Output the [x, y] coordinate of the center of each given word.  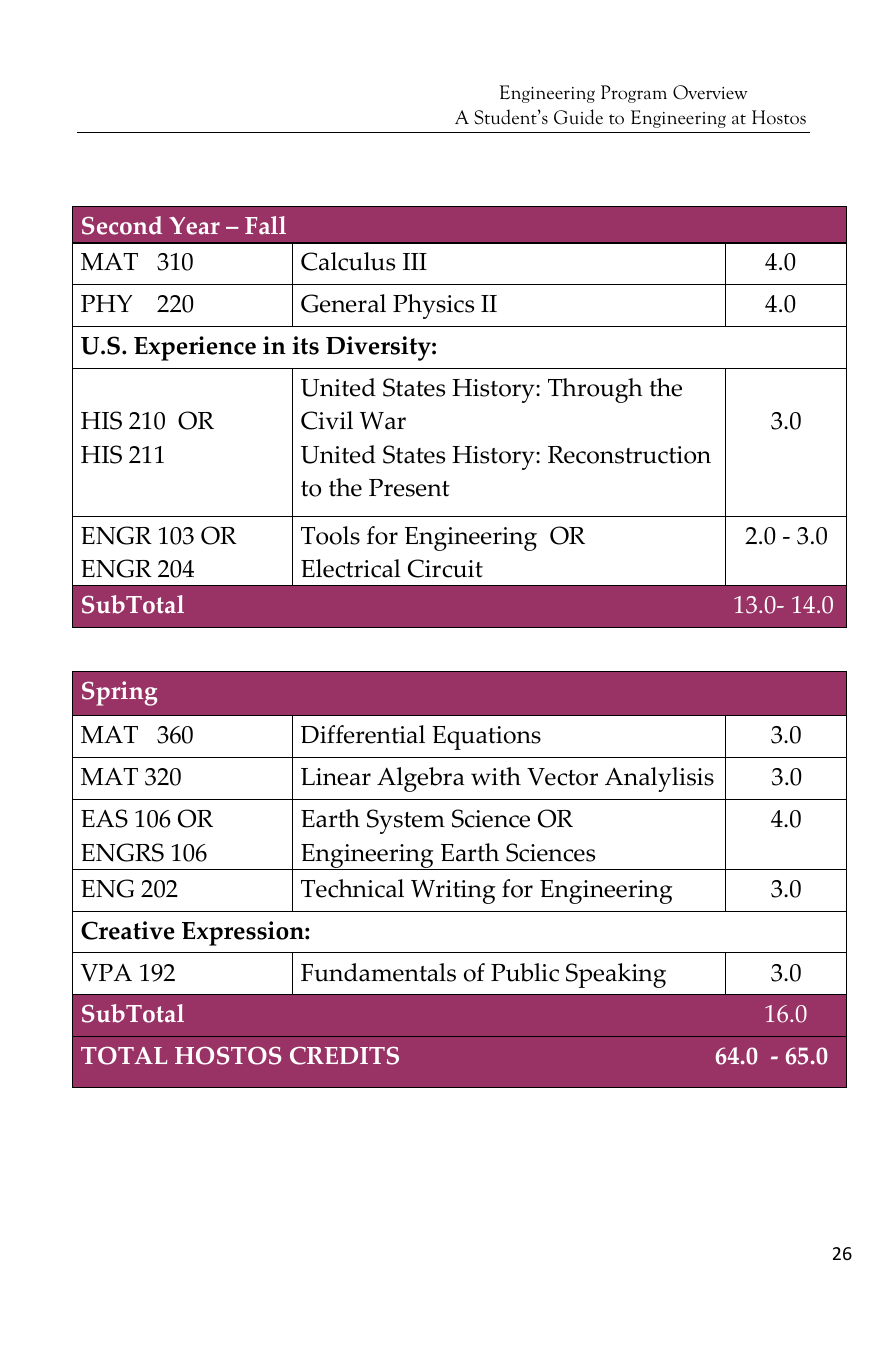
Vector [562, 777]
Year [195, 226]
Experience [195, 348]
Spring [119, 693]
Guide [578, 117]
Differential [363, 734]
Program [634, 94]
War [383, 421]
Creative [128, 930]
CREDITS [344, 1056]
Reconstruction [629, 455]
